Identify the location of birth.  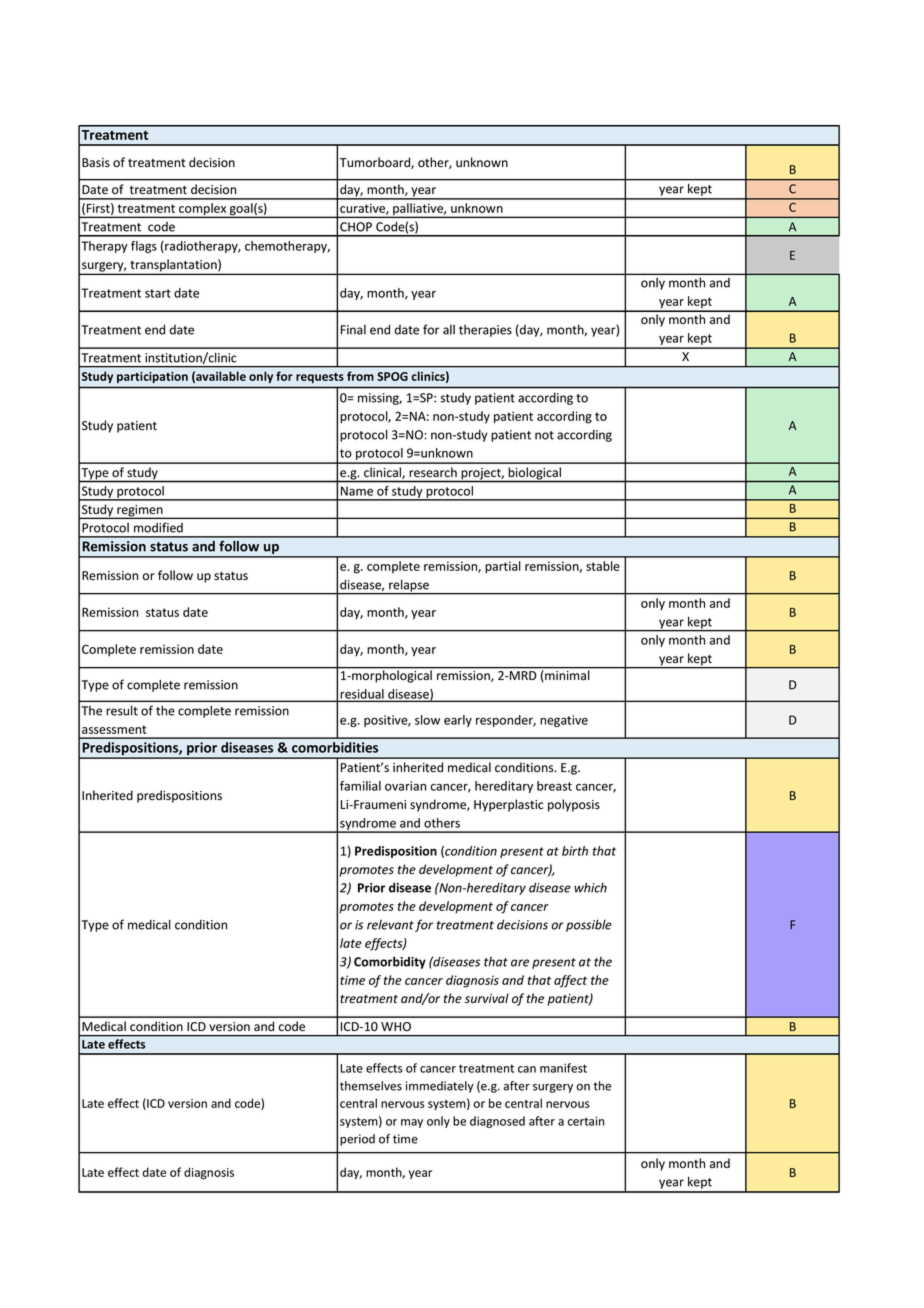
(575, 851).
